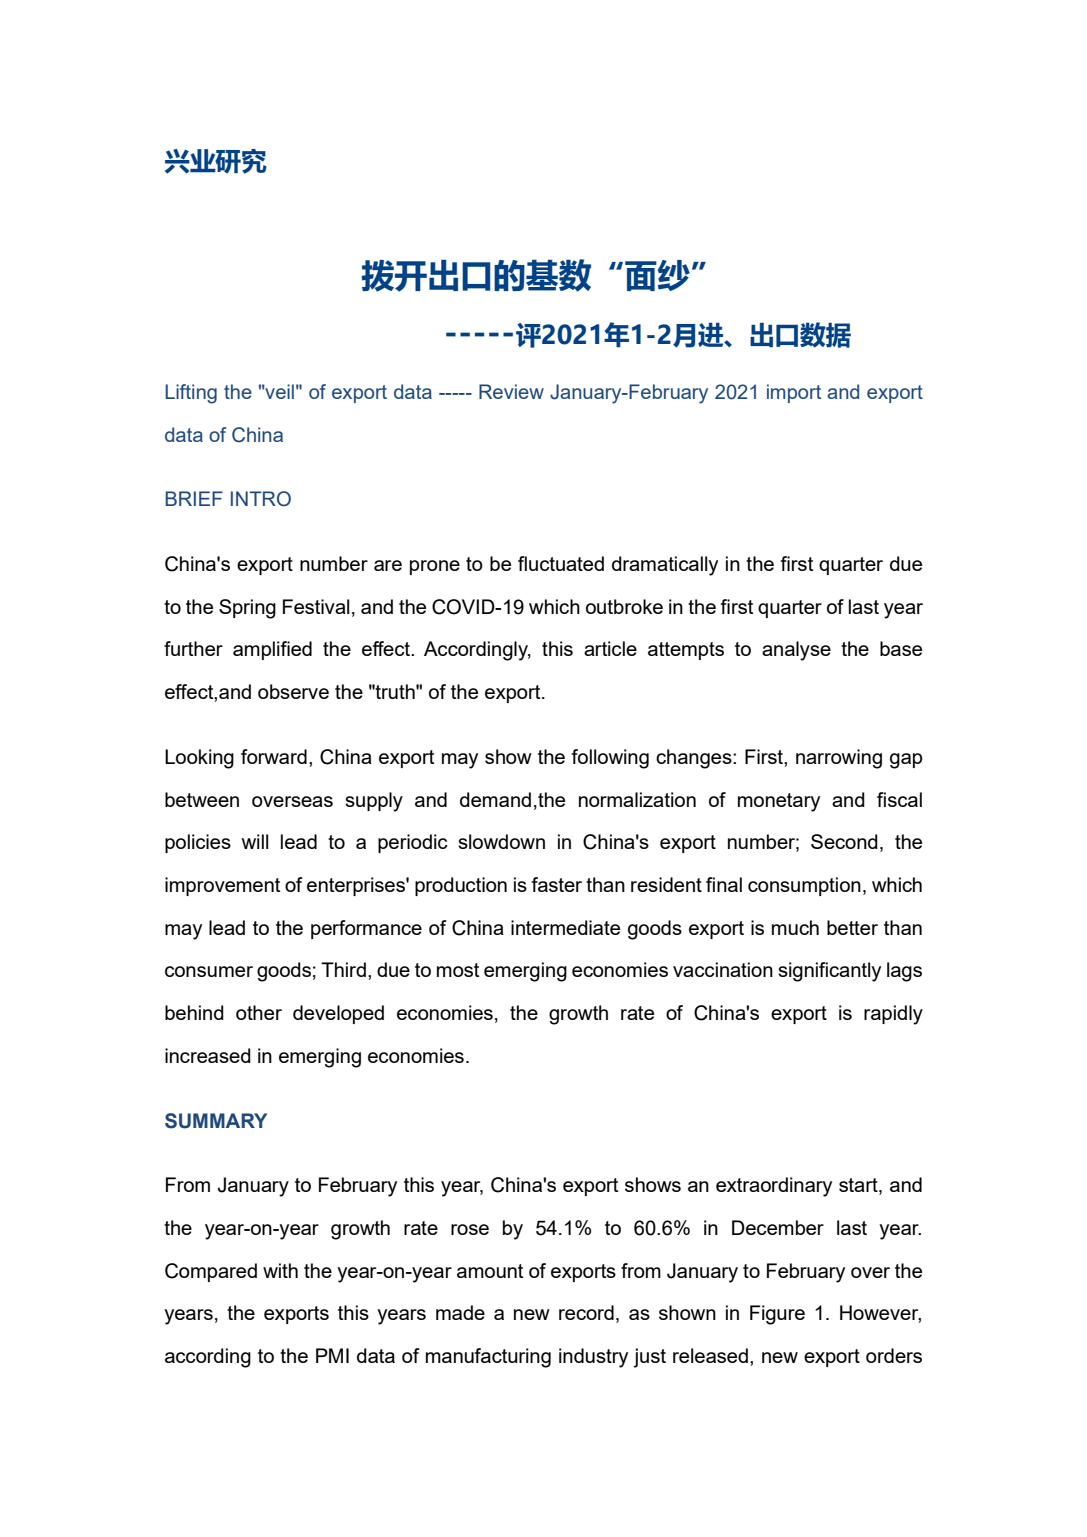 Image resolution: width=1087 pixels, height=1537 pixels. I want to click on analyse, so click(796, 651).
